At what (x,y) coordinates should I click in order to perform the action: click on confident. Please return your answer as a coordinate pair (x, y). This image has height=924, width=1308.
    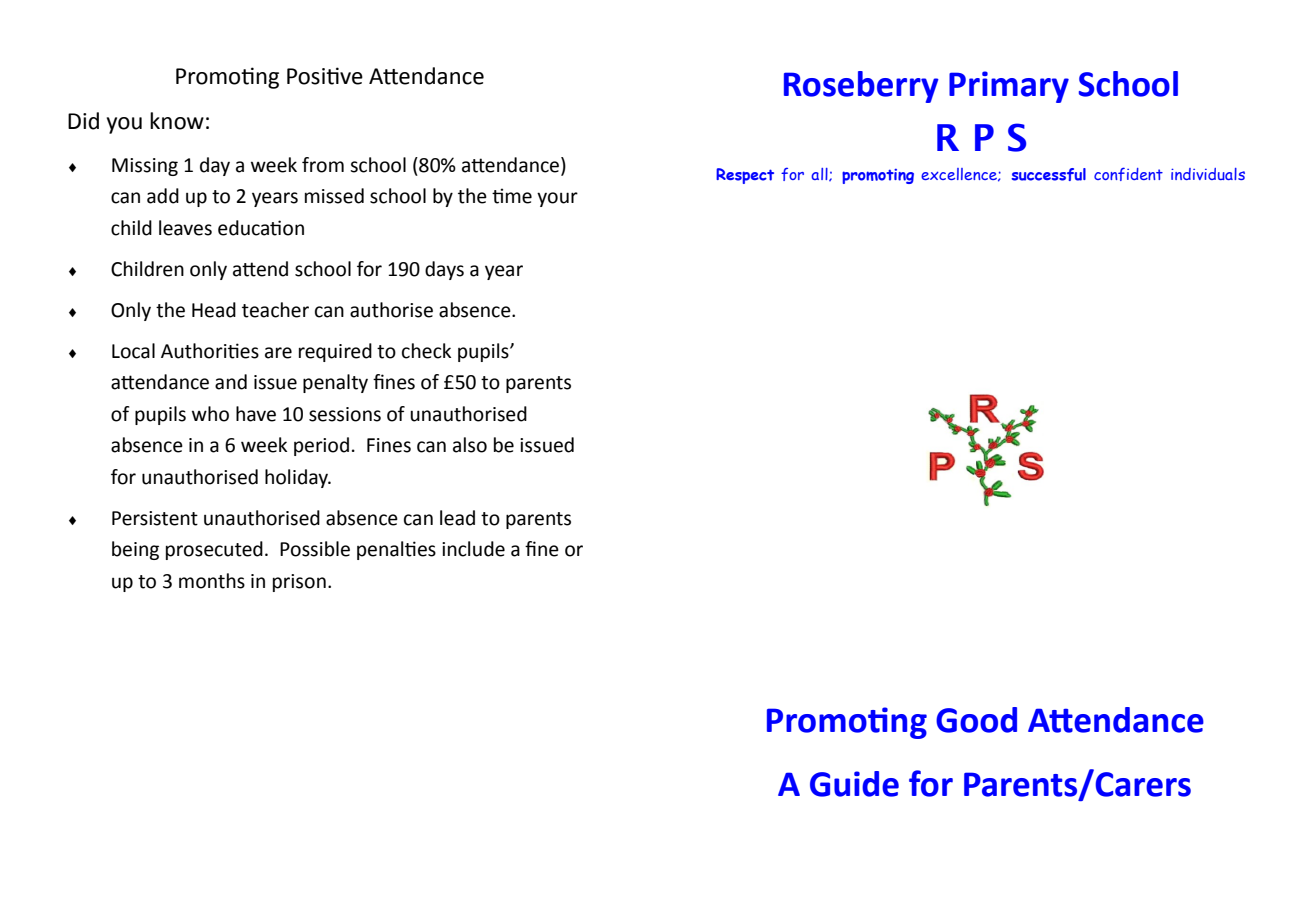
    Looking at the image, I should click on (1128, 174).
